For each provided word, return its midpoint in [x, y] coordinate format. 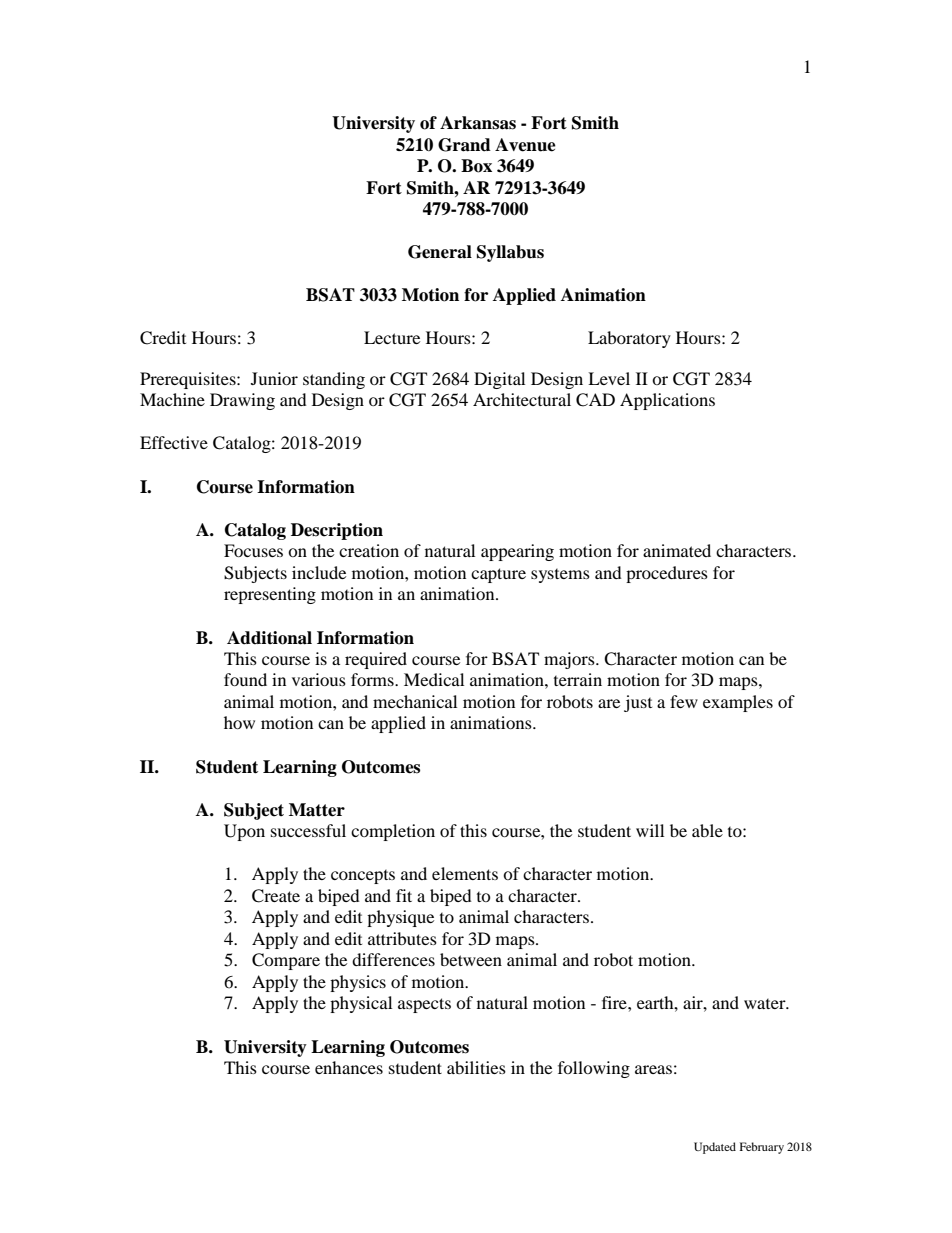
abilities [476, 1067]
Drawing [242, 401]
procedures [667, 574]
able [707, 830]
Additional [269, 638]
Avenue [525, 145]
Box [476, 166]
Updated [715, 1148]
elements [465, 873]
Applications [667, 401]
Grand [464, 145]
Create [276, 896]
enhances [349, 1067]
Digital [499, 380]
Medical [434, 679]
